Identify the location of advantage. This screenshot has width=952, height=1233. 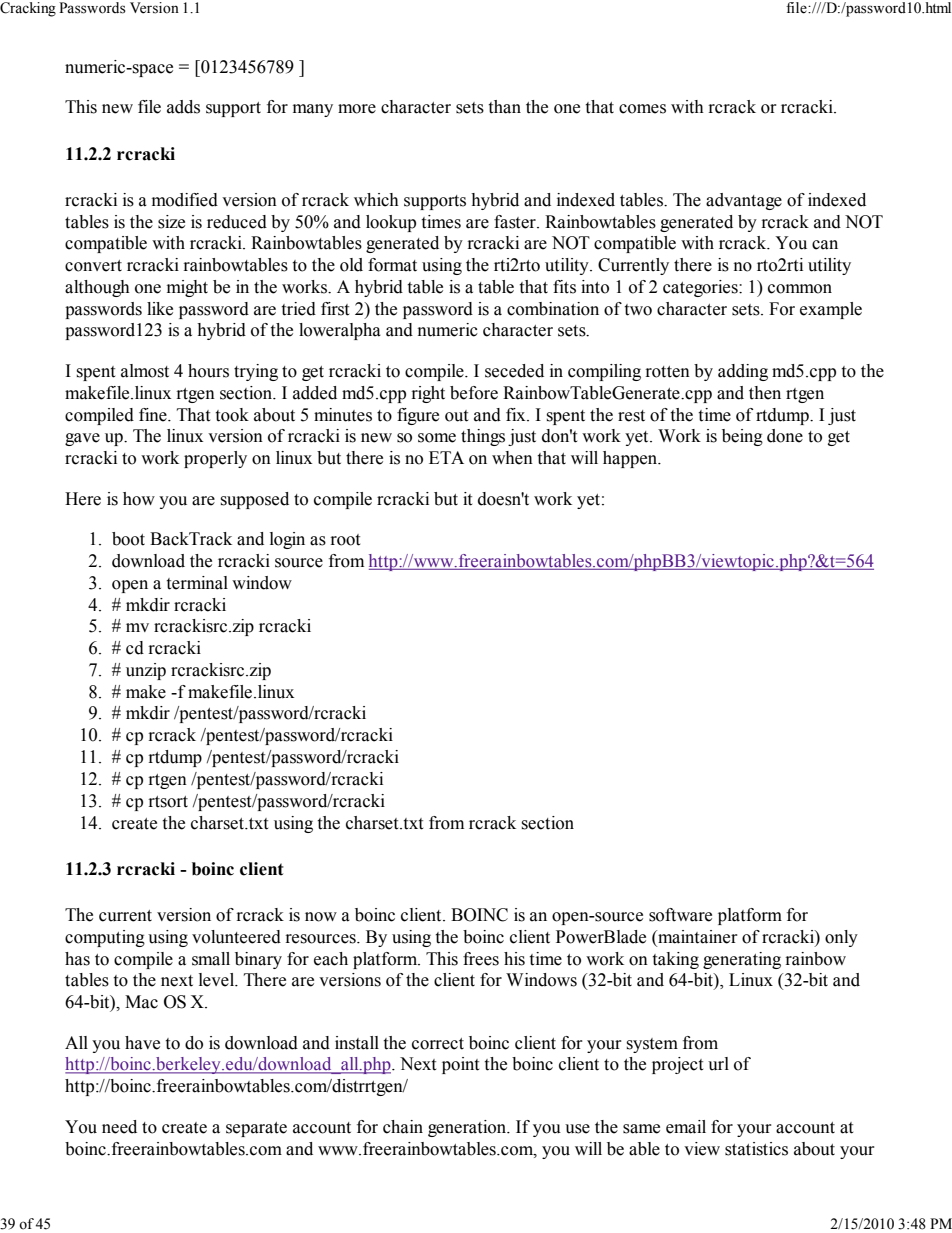
(744, 201).
